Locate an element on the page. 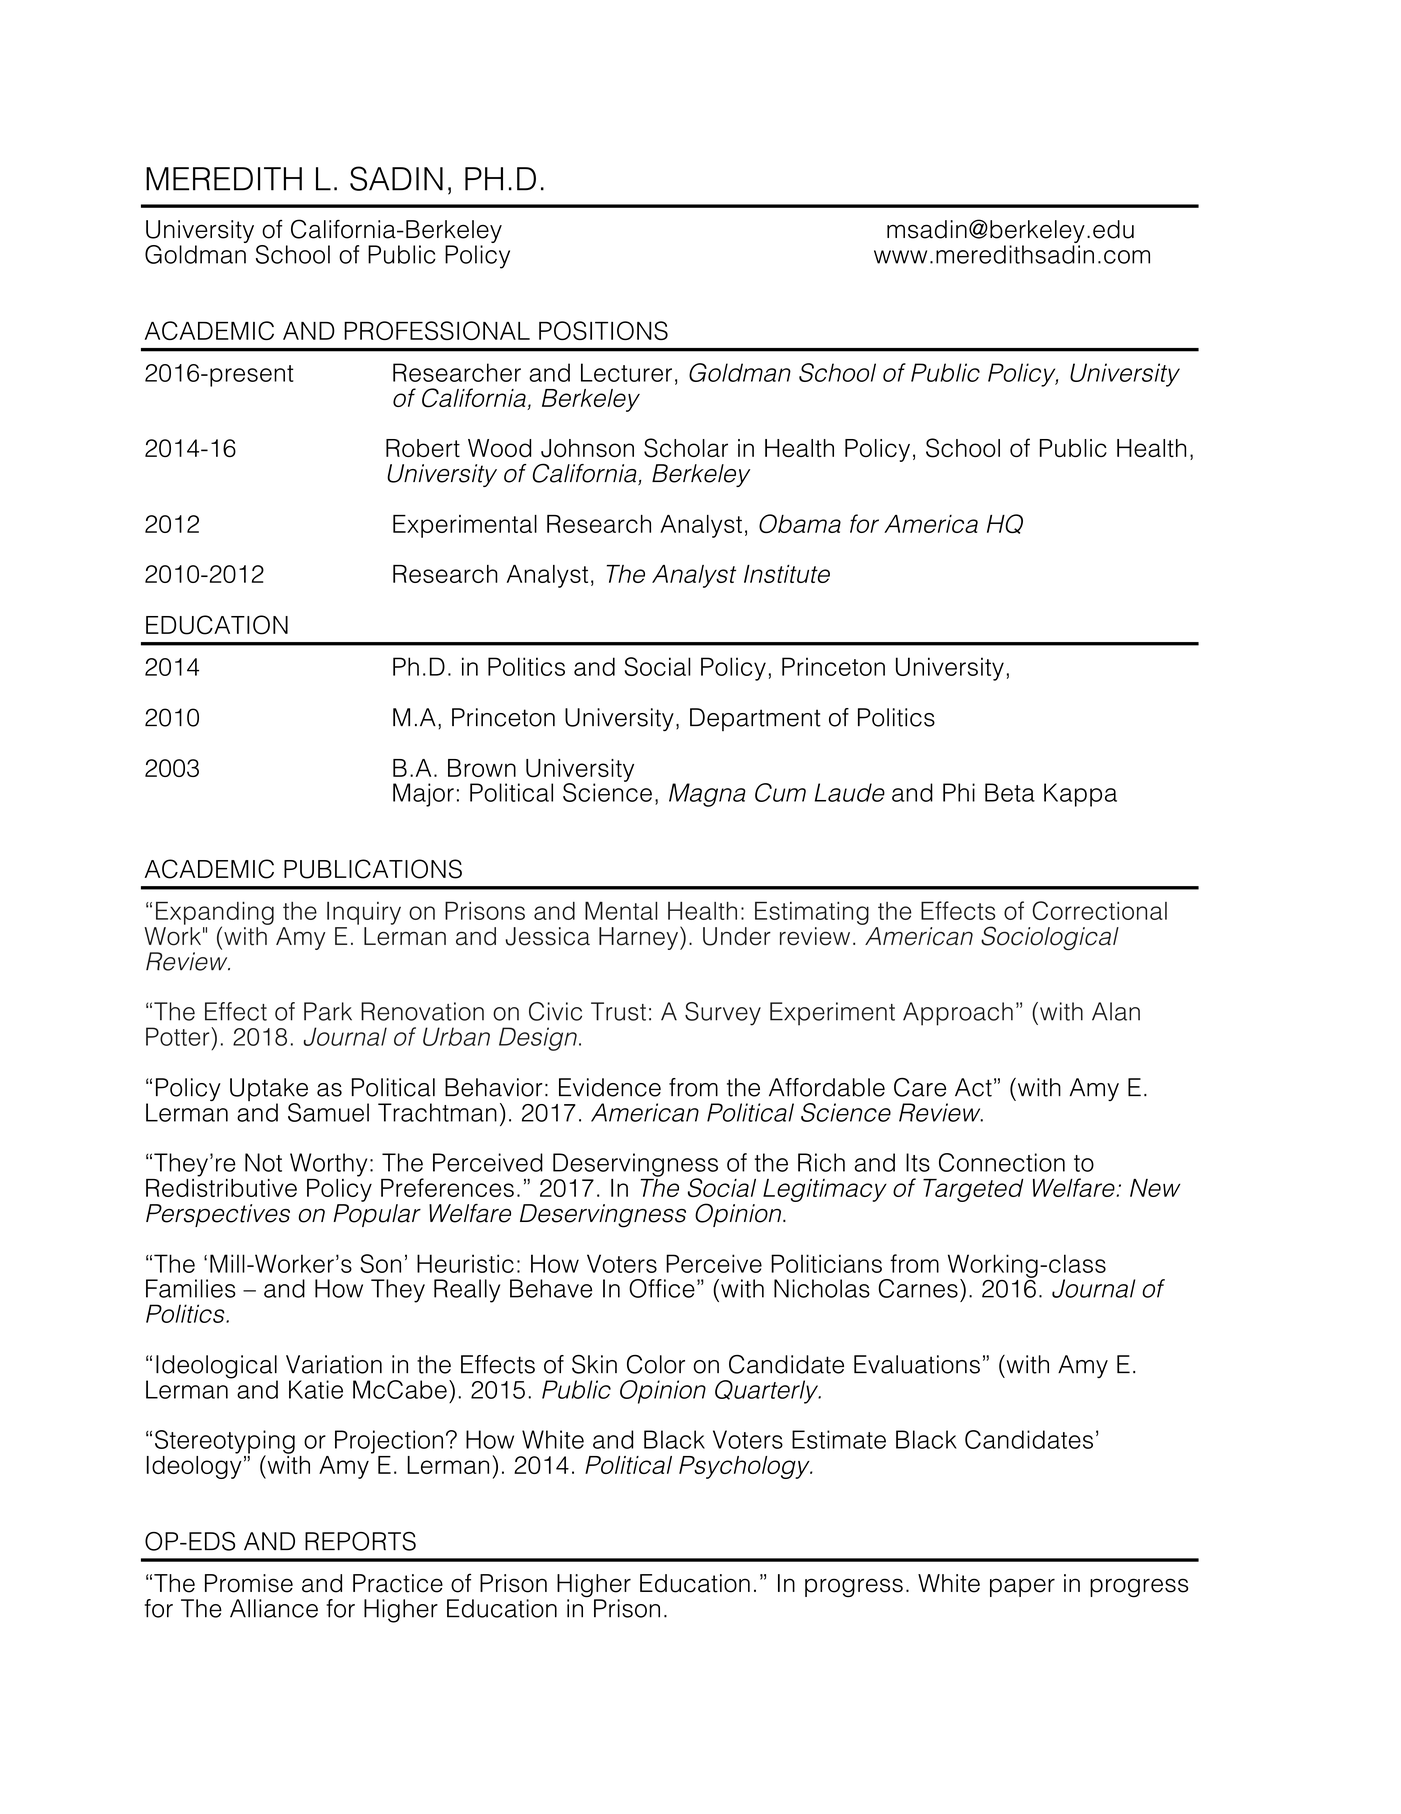  Lecturer is located at coordinates (626, 372).
